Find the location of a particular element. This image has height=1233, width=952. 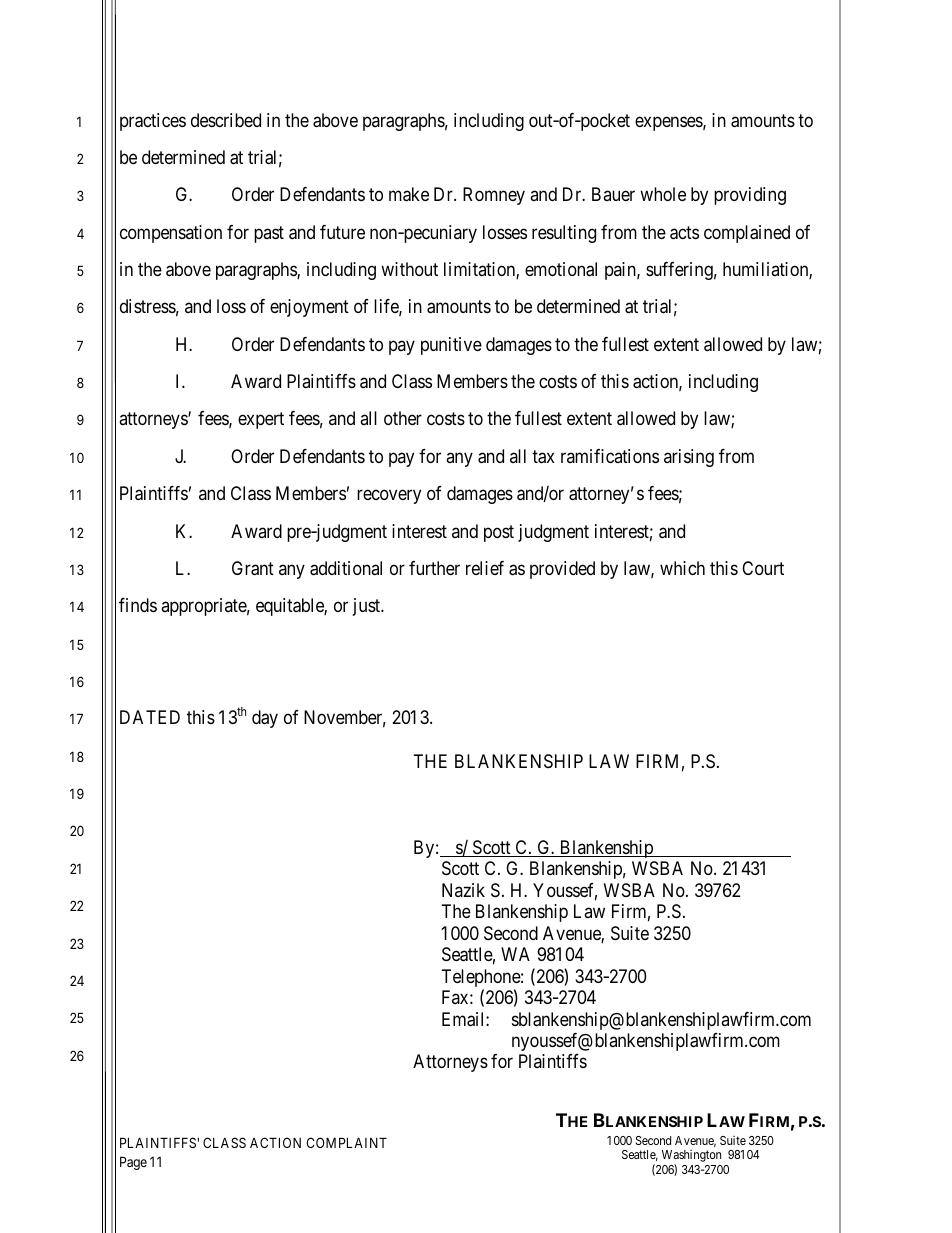

day is located at coordinates (265, 719).
